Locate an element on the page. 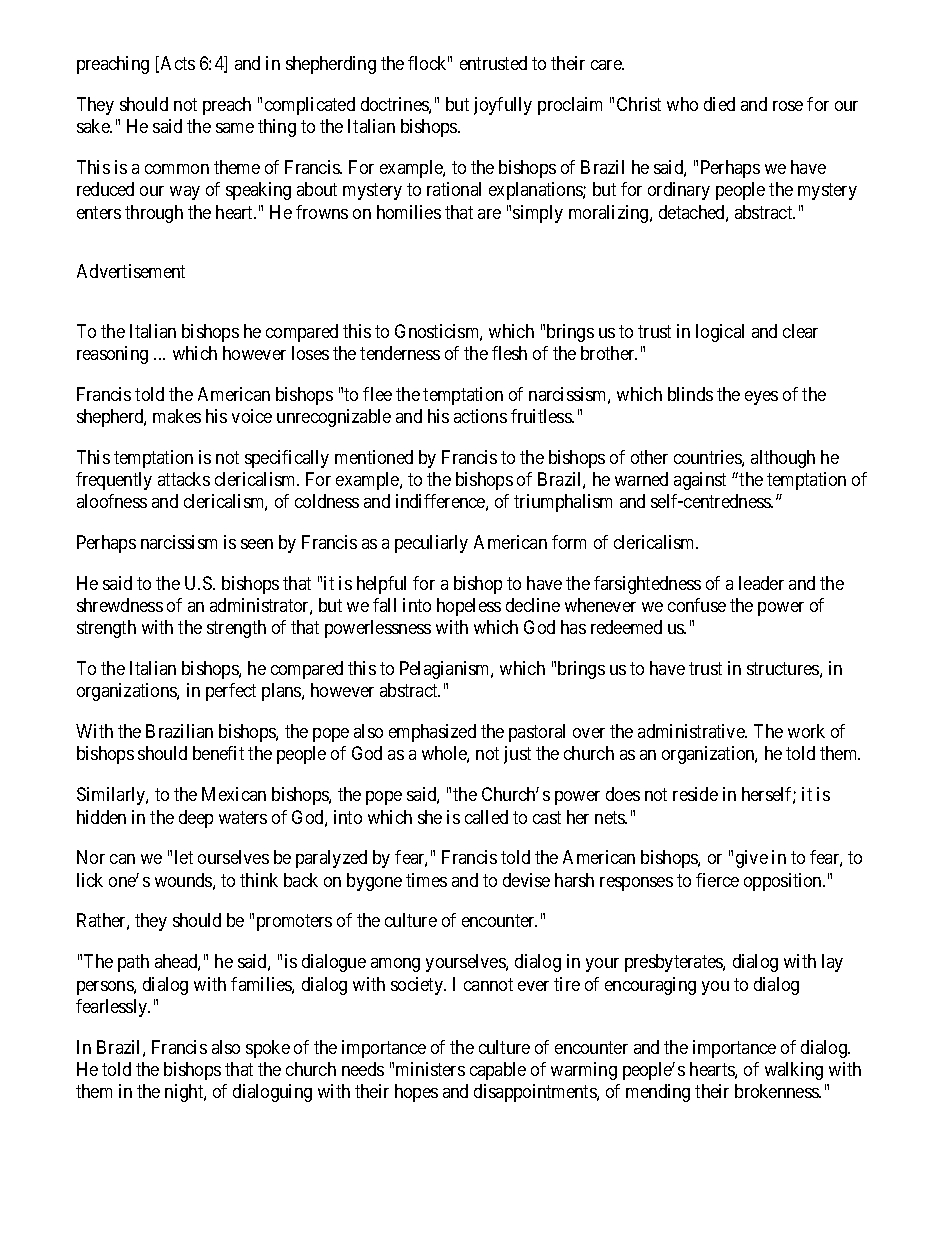  walking is located at coordinates (794, 1071).
